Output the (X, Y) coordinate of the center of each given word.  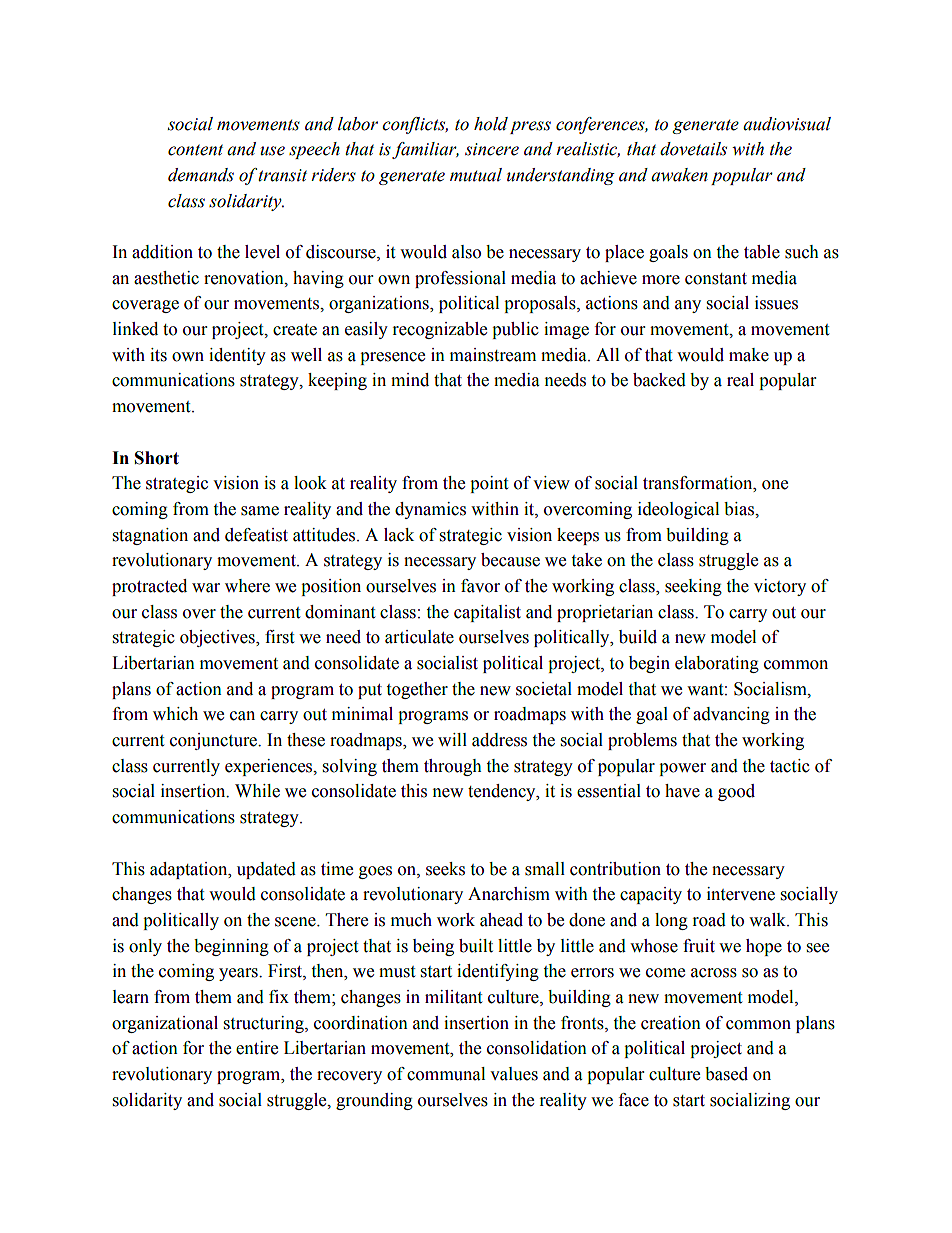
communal (446, 1074)
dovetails (693, 149)
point (489, 484)
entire (257, 1048)
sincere (492, 149)
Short (157, 458)
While (257, 791)
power (682, 769)
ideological (678, 510)
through (453, 767)
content (195, 150)
